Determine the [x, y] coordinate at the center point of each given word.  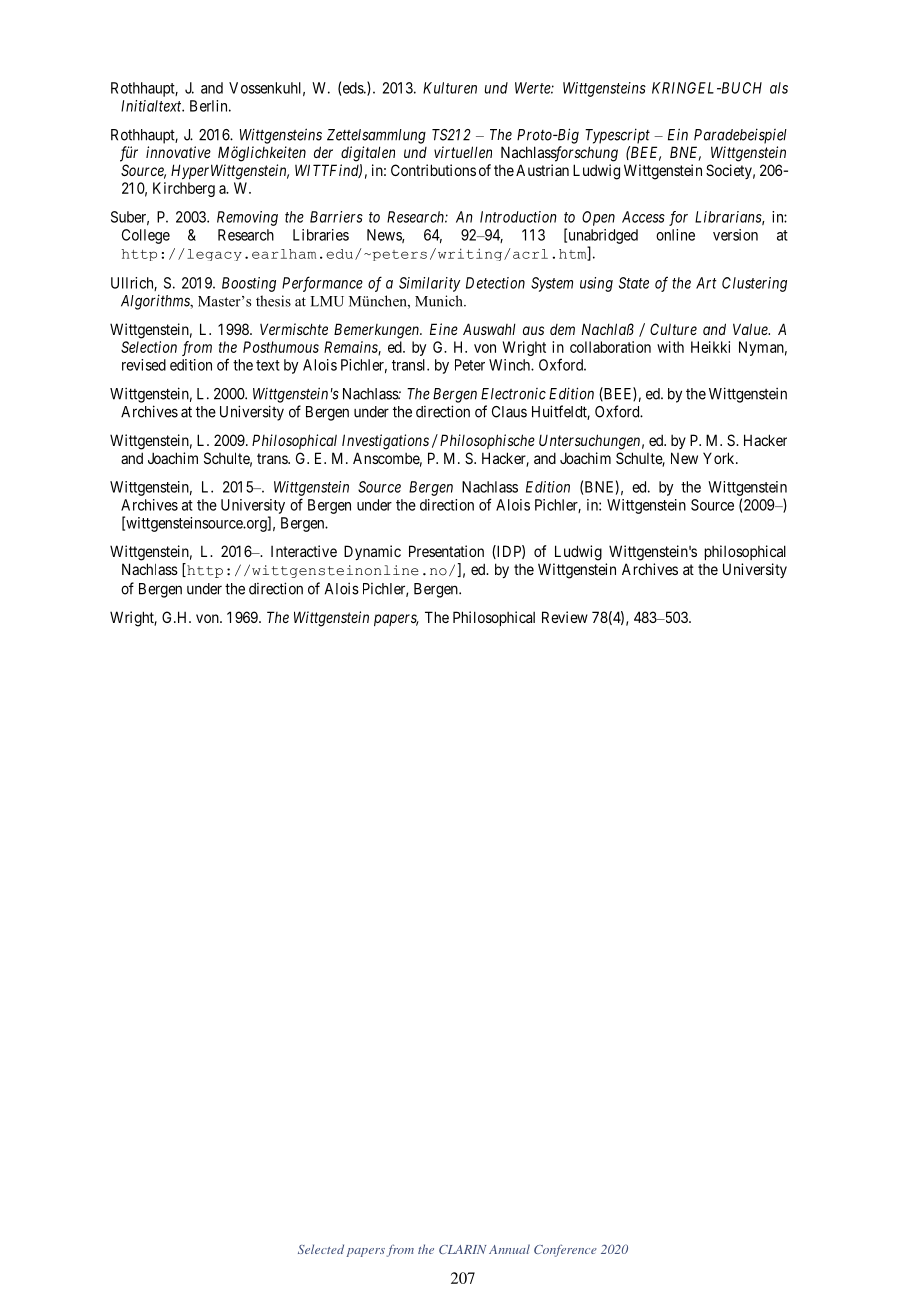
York [720, 458]
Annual [509, 1249]
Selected [321, 1249]
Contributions [433, 170]
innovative [178, 152]
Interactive [304, 551]
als [779, 88]
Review [565, 617]
